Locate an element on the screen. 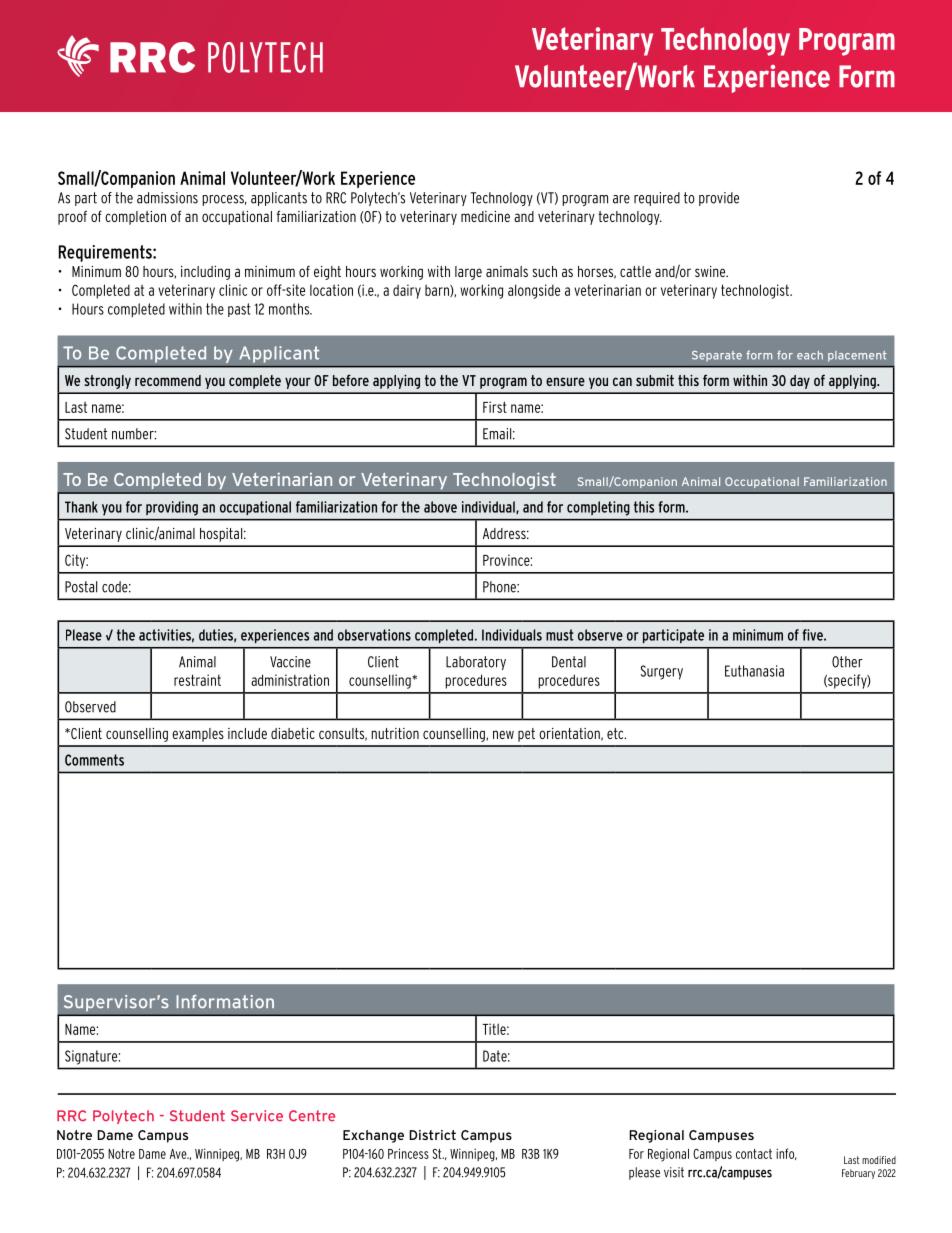  contact is located at coordinates (754, 1154).
